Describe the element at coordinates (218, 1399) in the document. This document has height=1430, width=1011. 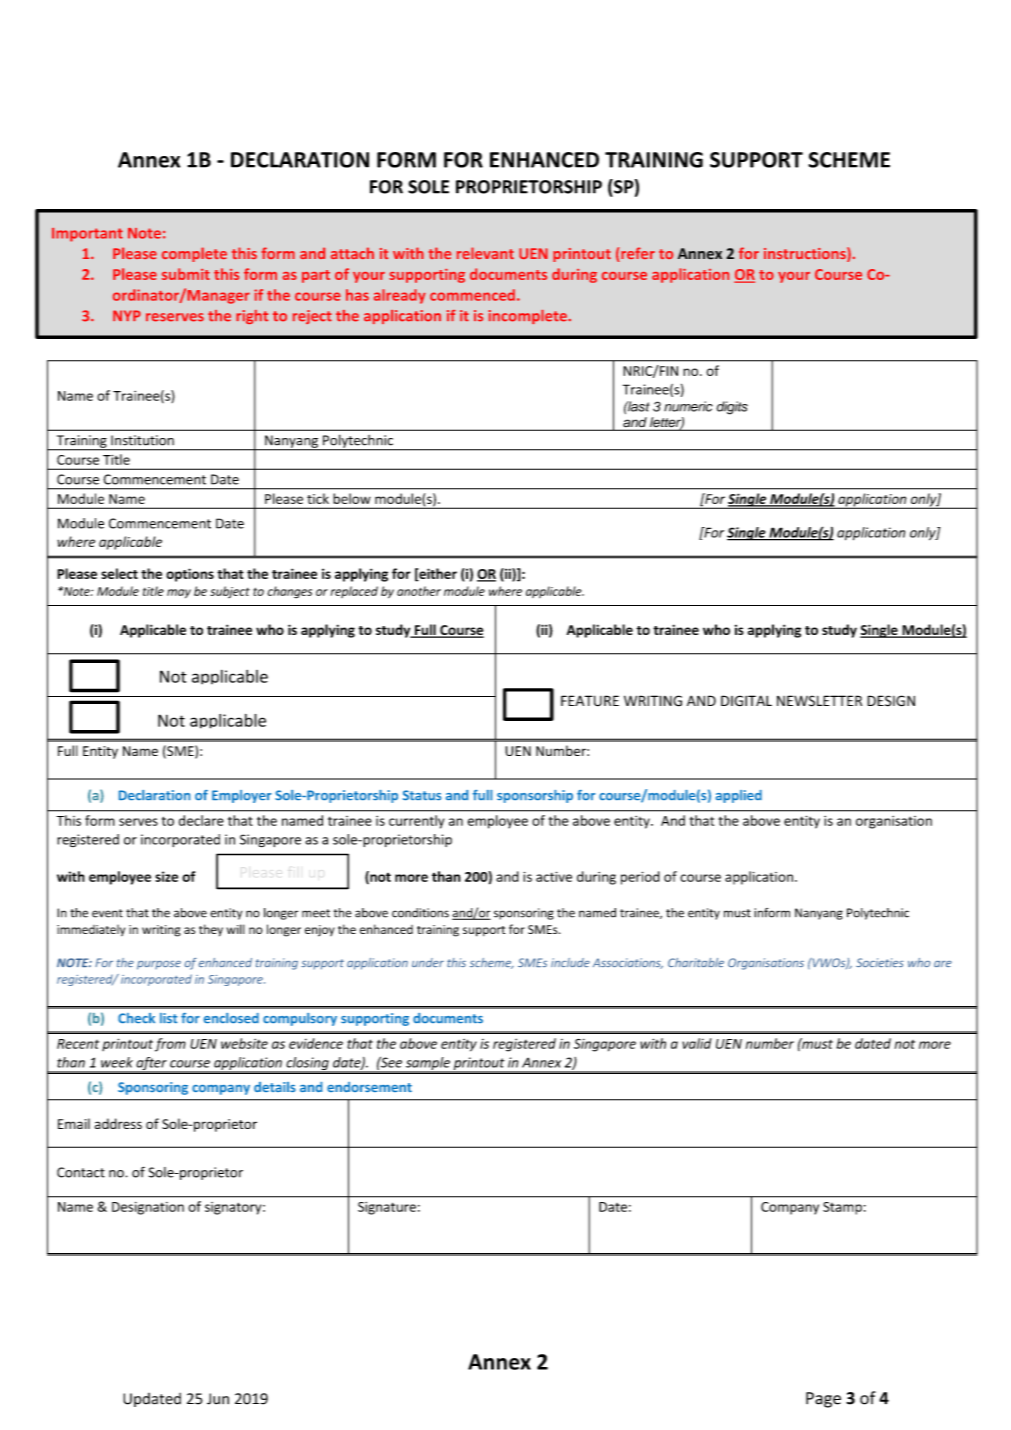
I see `Jun` at that location.
